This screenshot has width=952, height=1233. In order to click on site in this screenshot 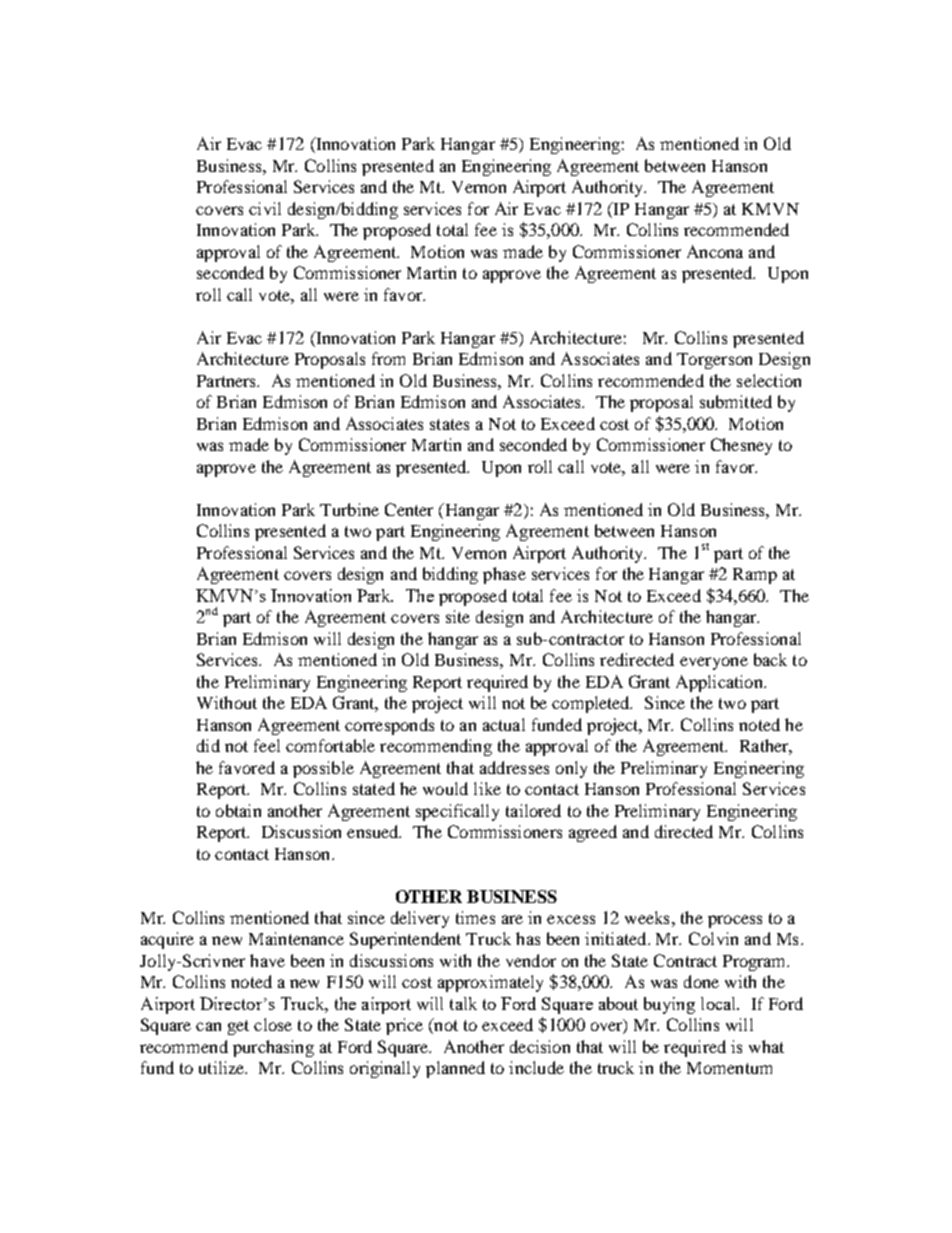, I will do `click(458, 616)`.
